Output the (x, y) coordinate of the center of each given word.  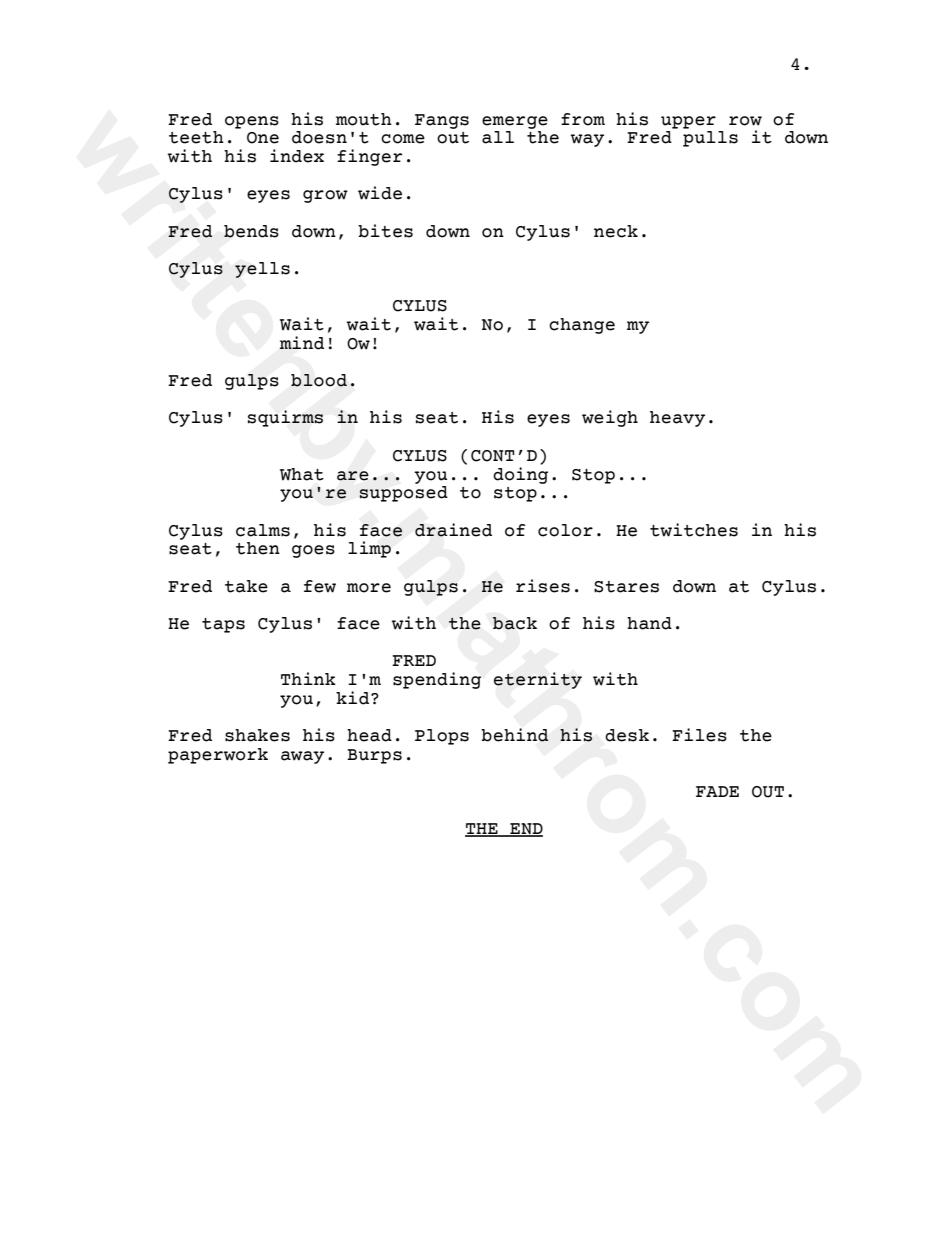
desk (627, 735)
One (263, 138)
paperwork (218, 756)
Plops (442, 737)
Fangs (442, 121)
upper (688, 122)
